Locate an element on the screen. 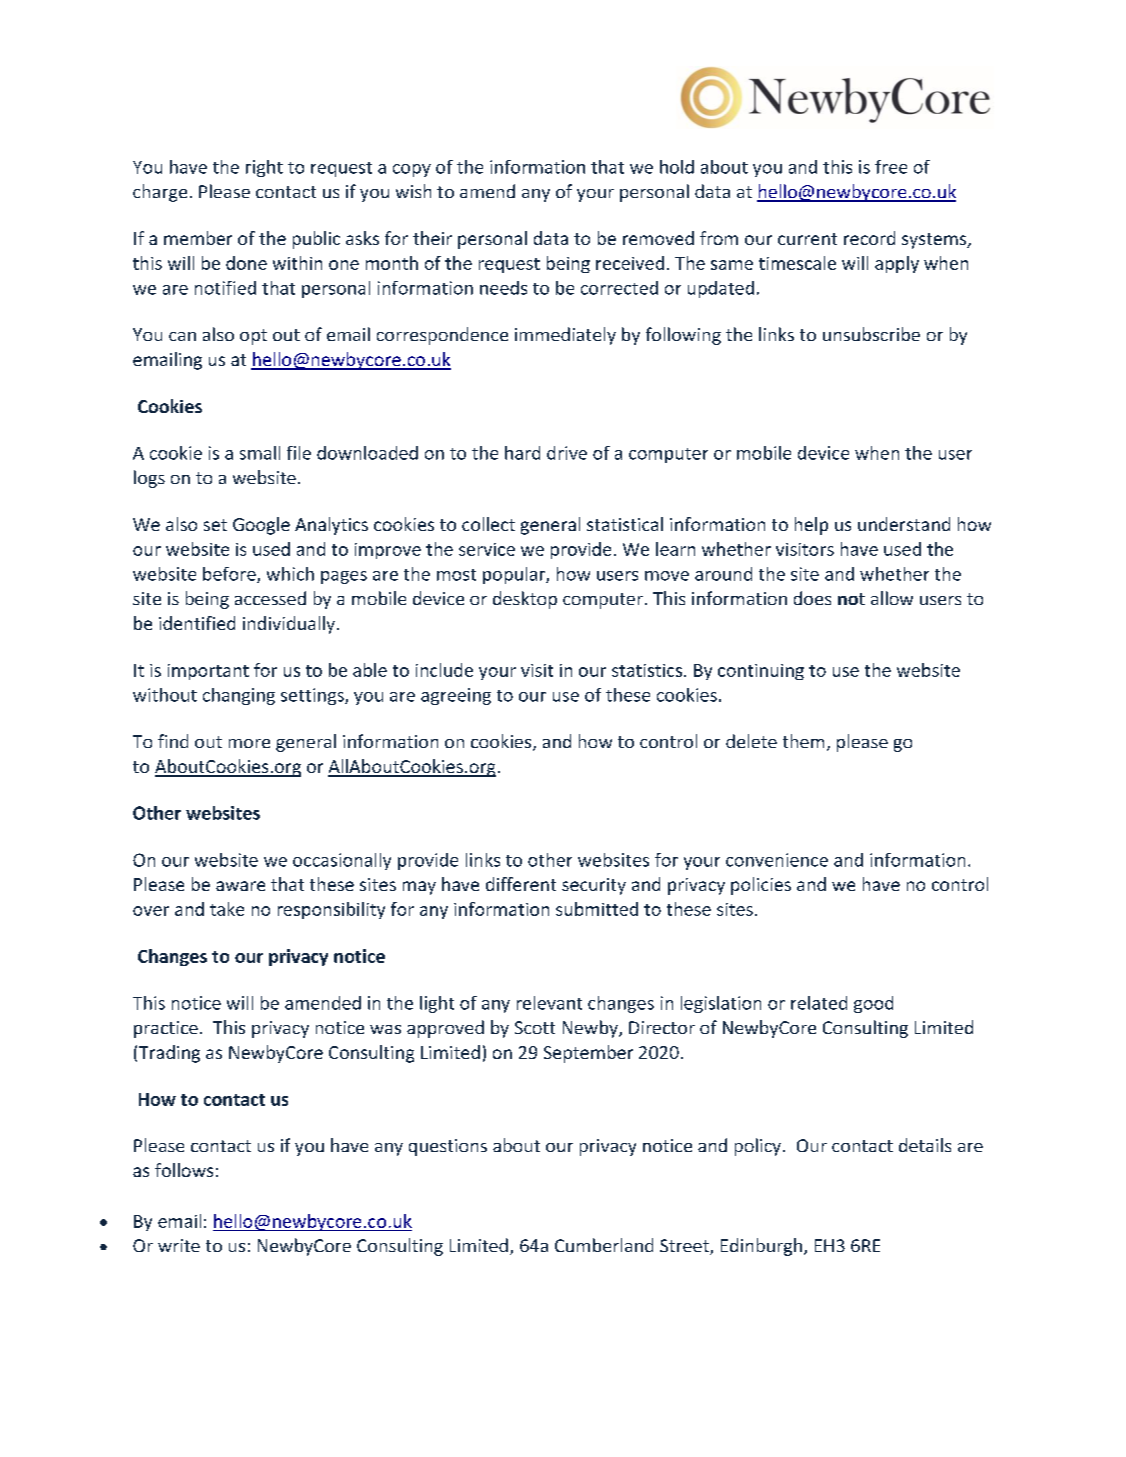 This screenshot has height=1457, width=1126. small is located at coordinates (260, 453).
